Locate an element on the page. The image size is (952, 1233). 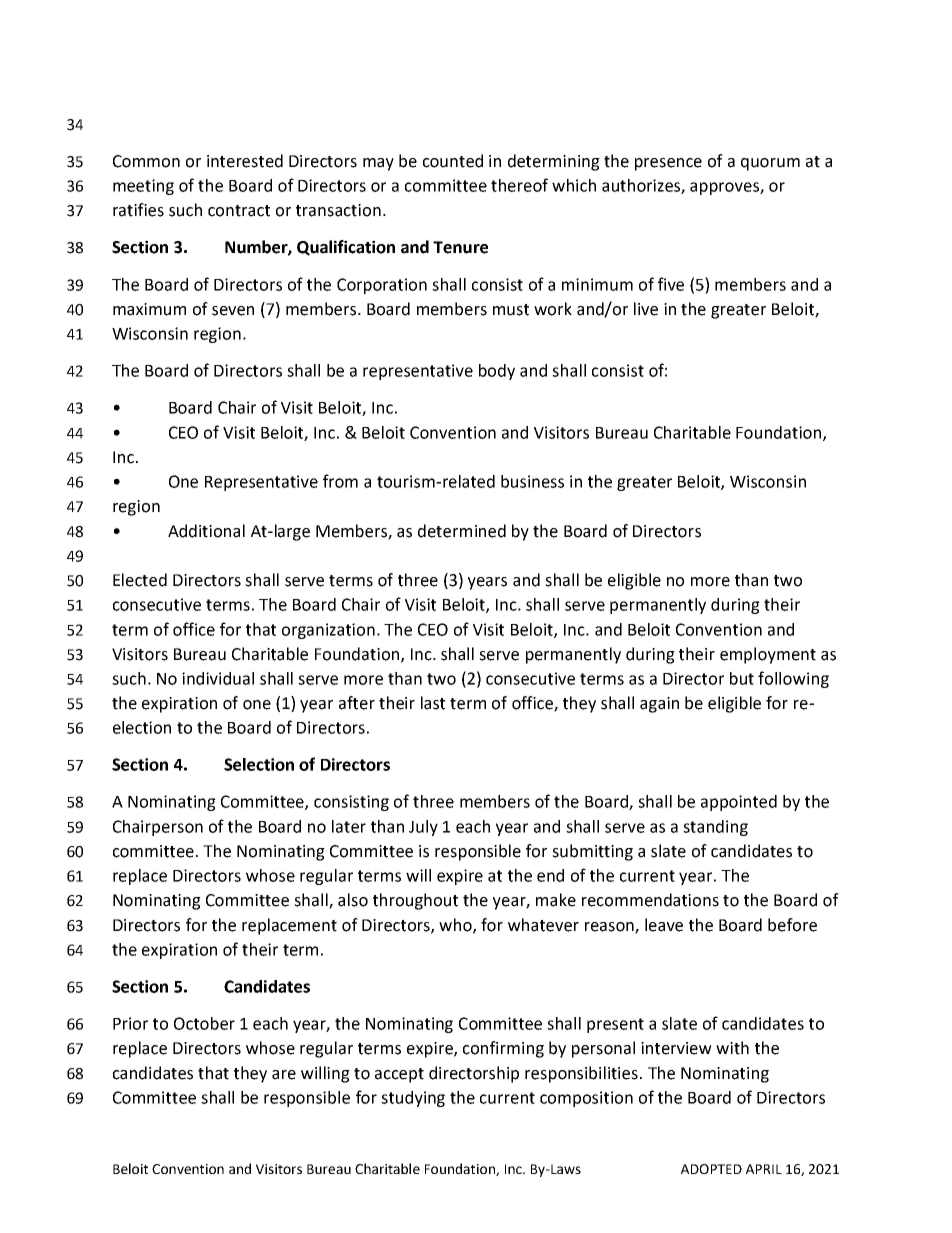
contract is located at coordinates (239, 211).
